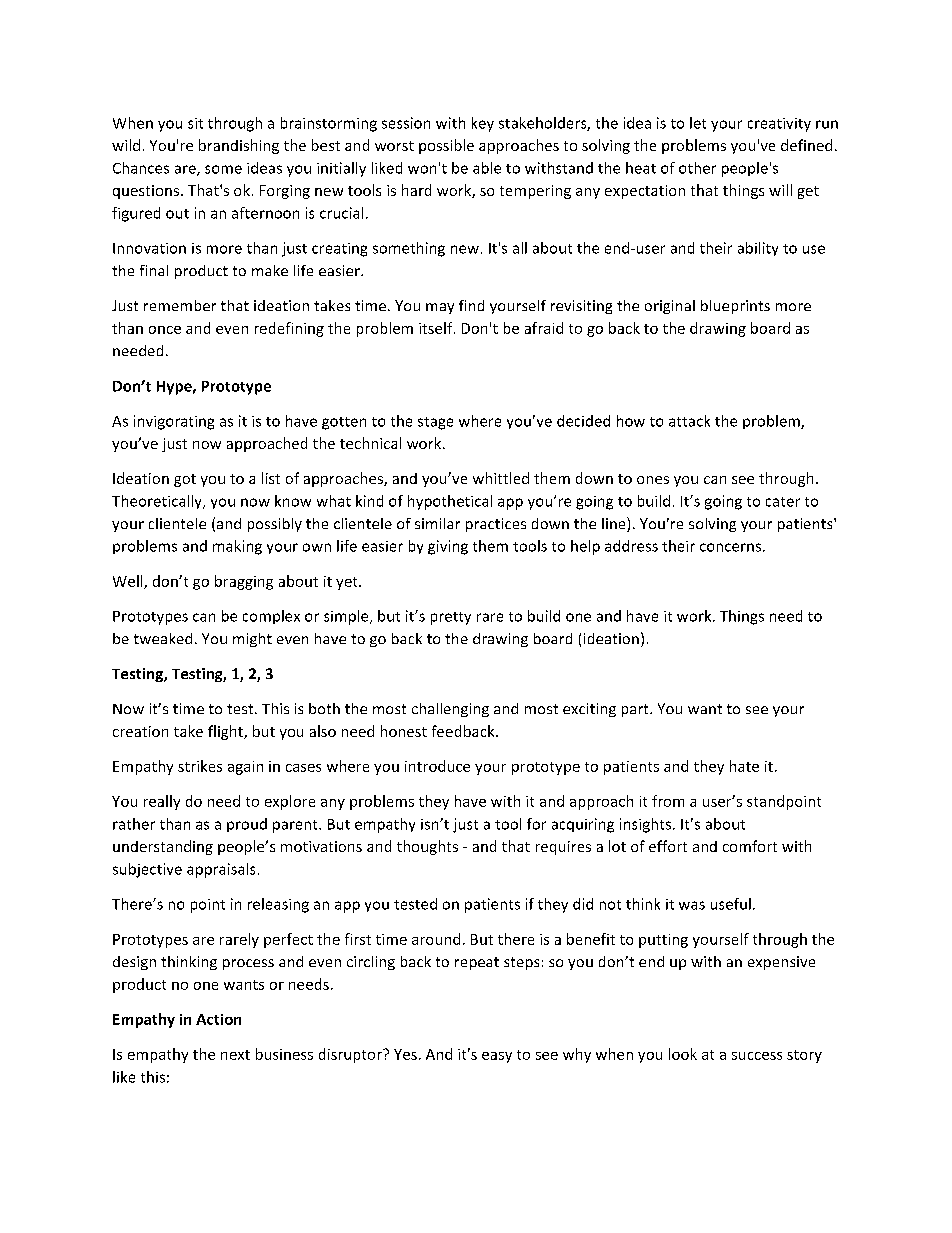 This document has height=1233, width=952. I want to click on brandishing, so click(239, 146).
